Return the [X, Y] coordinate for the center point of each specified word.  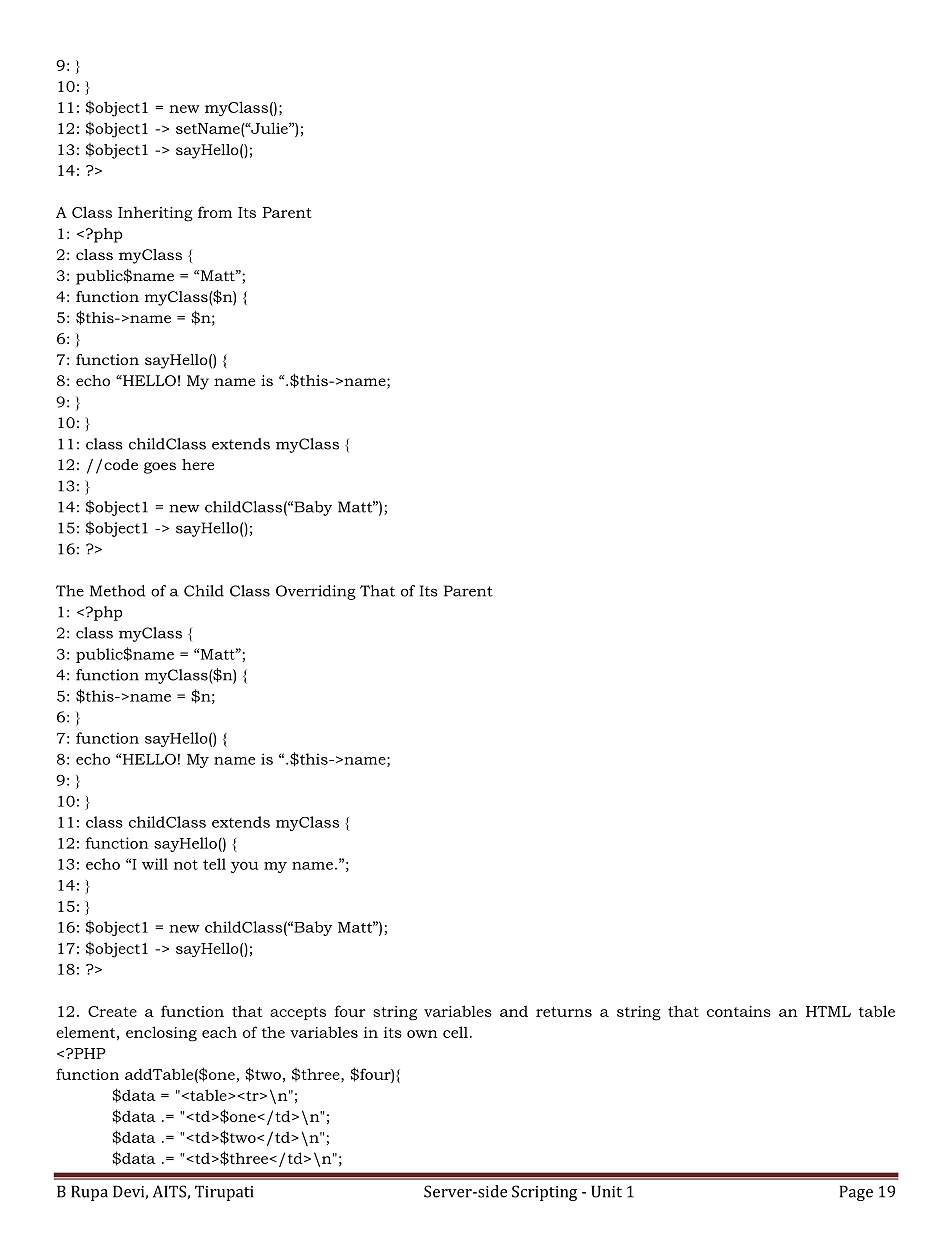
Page [856, 1193]
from [215, 212]
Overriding [316, 592]
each [219, 1032]
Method [117, 591]
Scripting [544, 1193]
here [198, 464]
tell [214, 864]
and [514, 1011]
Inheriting [155, 214]
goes [160, 468]
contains [739, 1011]
